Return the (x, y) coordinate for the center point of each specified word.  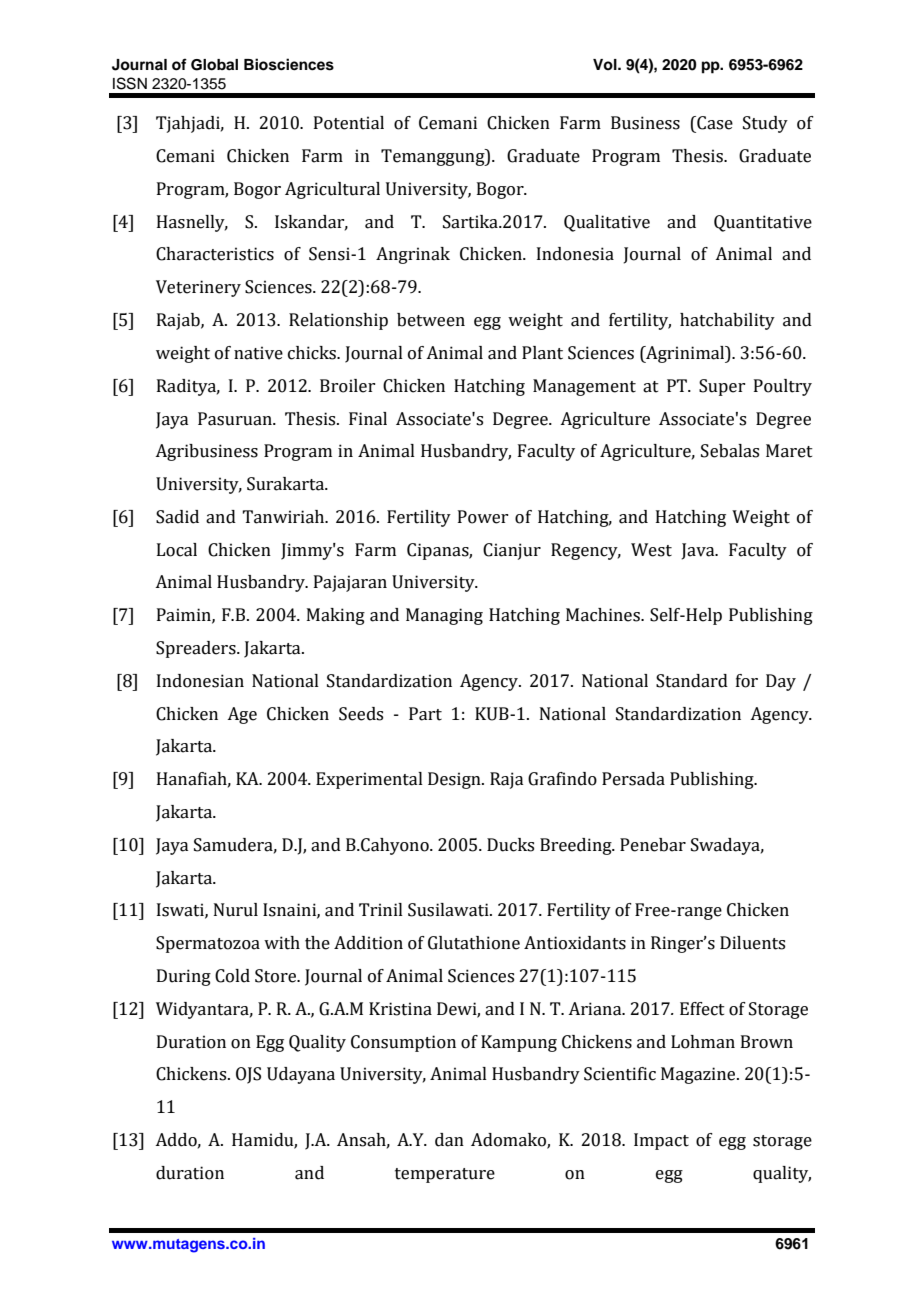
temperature (445, 1175)
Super (722, 387)
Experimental (369, 780)
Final (368, 419)
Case (714, 123)
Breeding (577, 846)
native (258, 353)
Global (214, 65)
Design (455, 780)
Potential (349, 123)
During (184, 977)
